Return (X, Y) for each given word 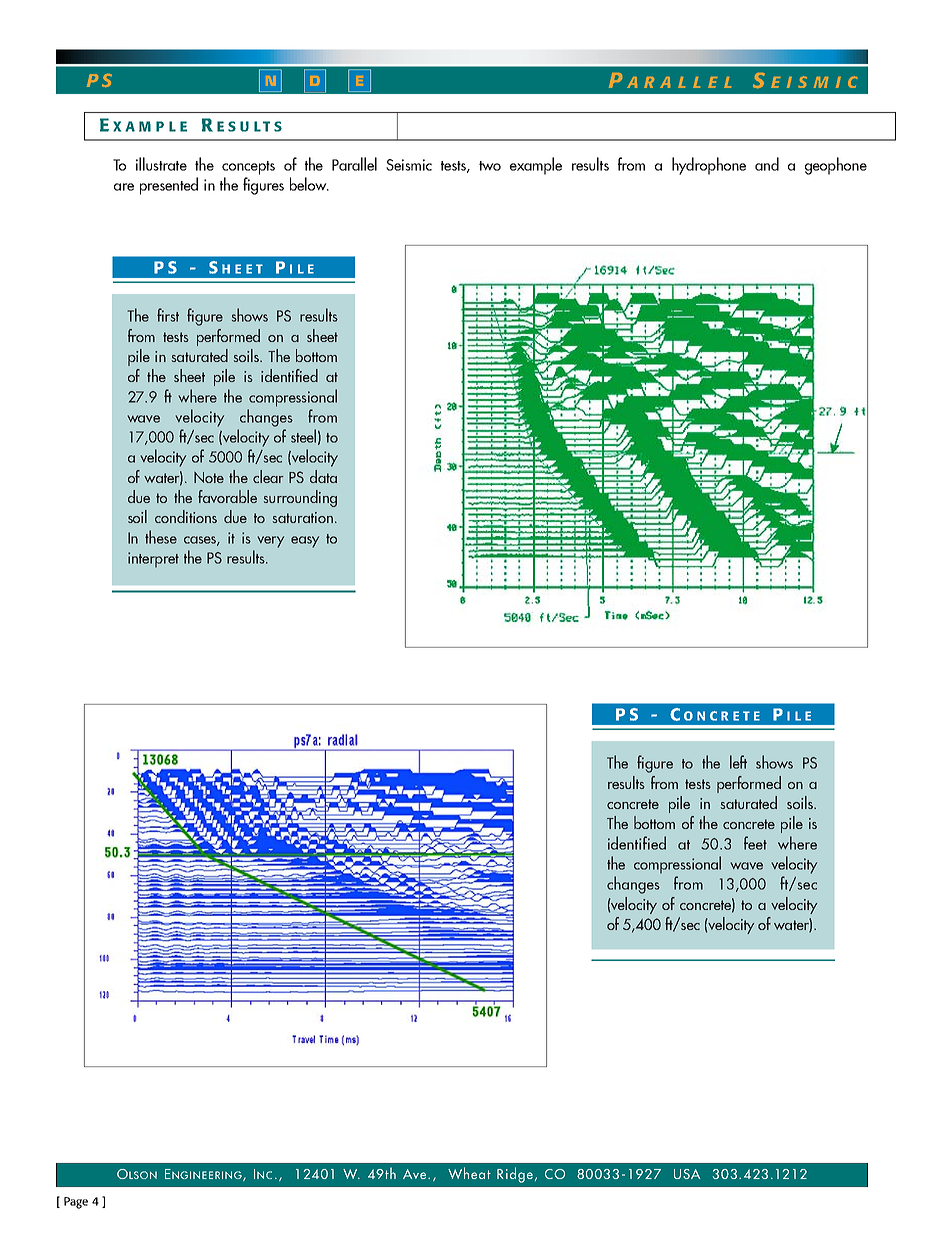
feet (755, 843)
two (490, 166)
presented (169, 186)
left (738, 762)
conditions (186, 516)
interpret (153, 560)
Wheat (469, 1173)
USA (687, 1174)
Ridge (516, 1175)
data (323, 476)
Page (76, 1203)
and (767, 164)
